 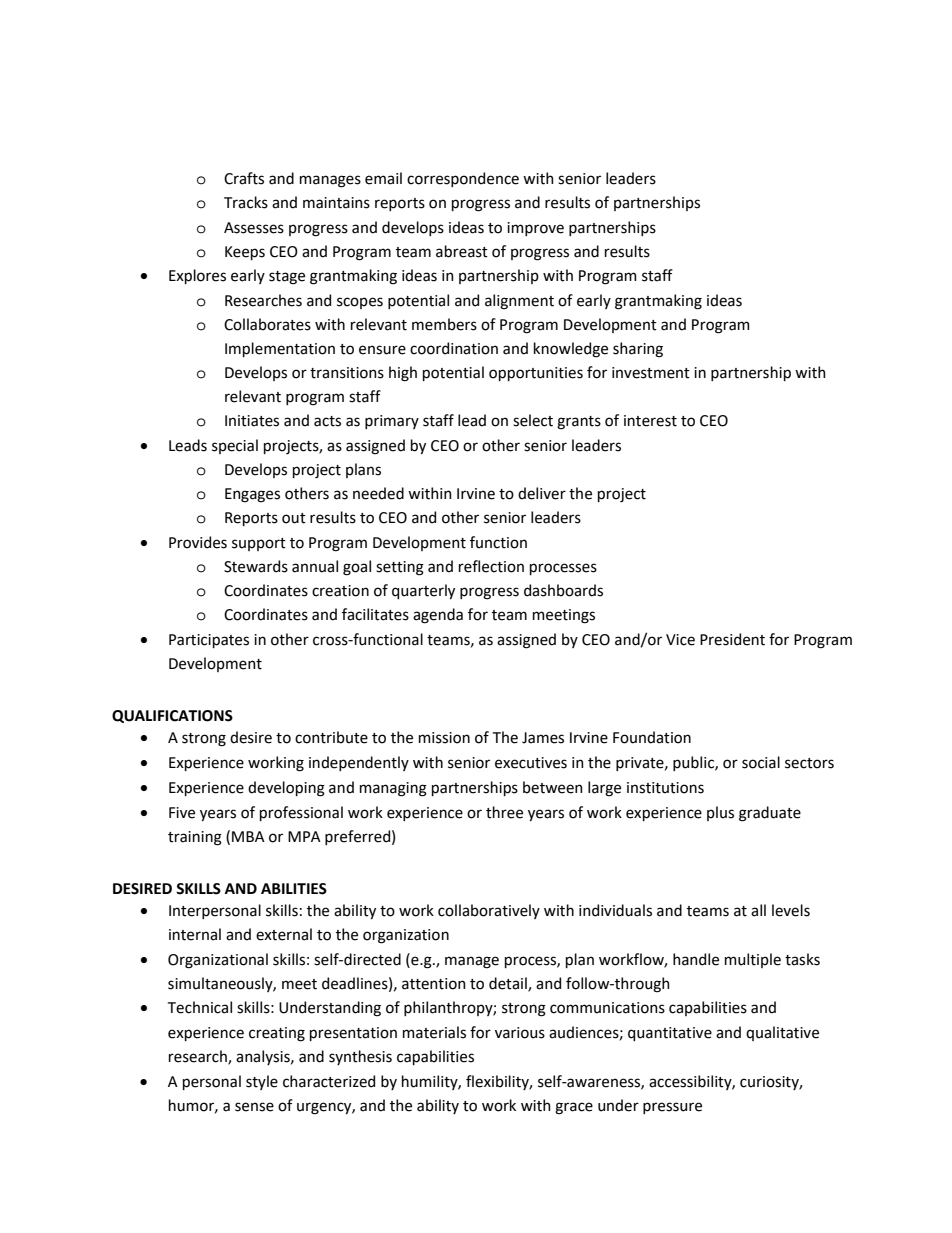 What do you see at coordinates (720, 813) in the document?
I see `plus` at bounding box center [720, 813].
